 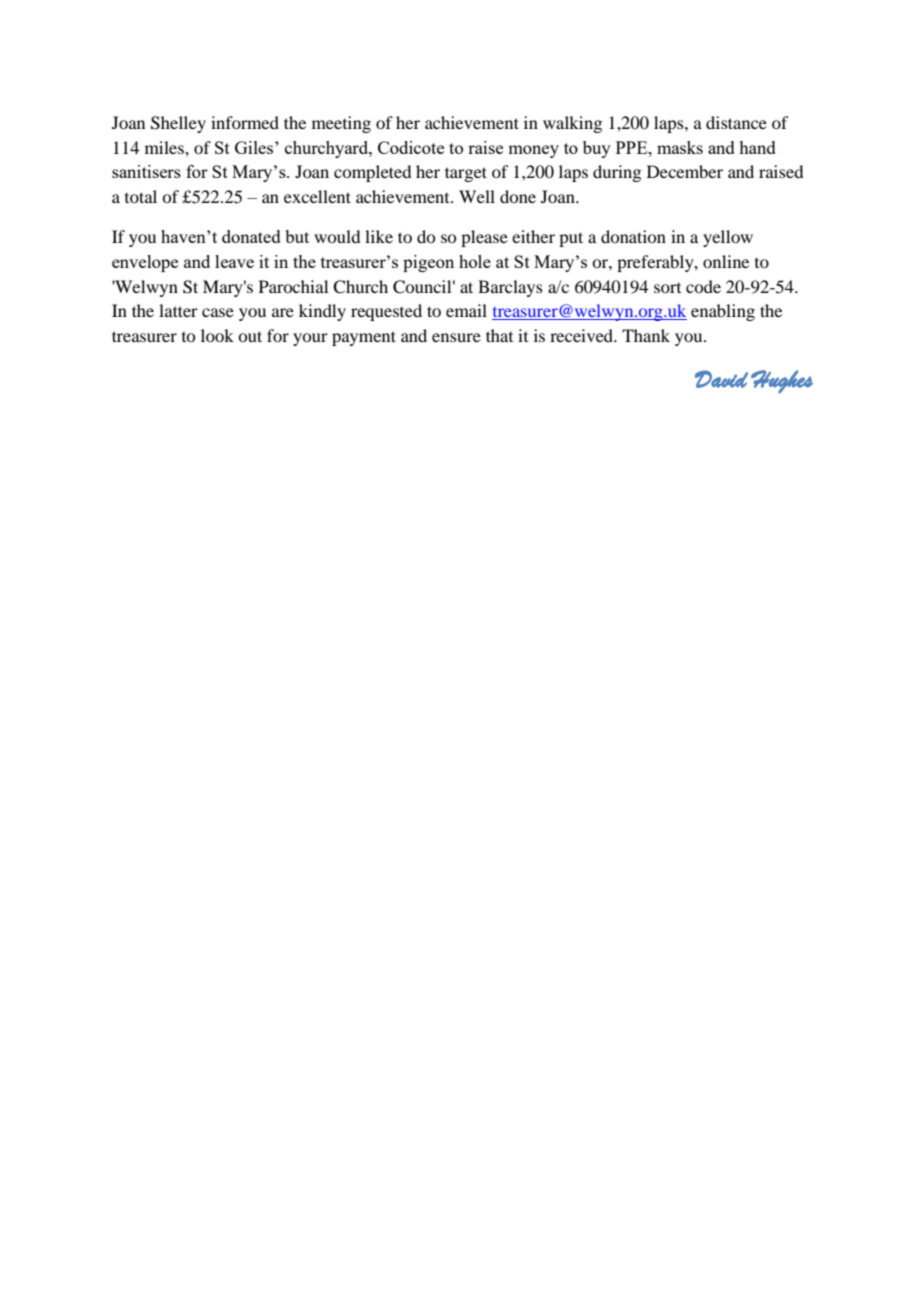 What do you see at coordinates (477, 196) in the screenshot?
I see `Well` at bounding box center [477, 196].
